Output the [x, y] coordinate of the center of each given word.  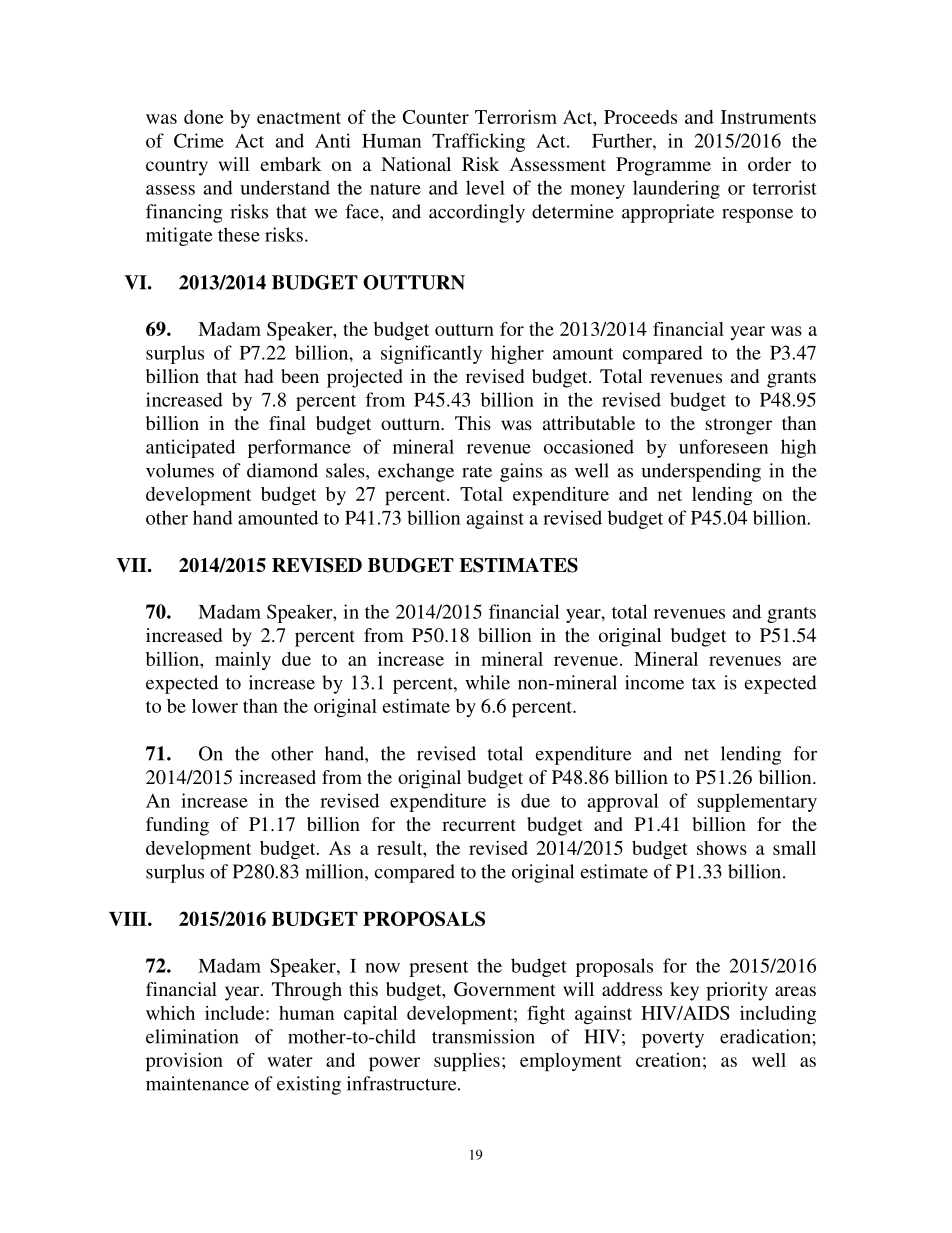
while [487, 682]
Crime [199, 140]
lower [215, 706]
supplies [467, 1062]
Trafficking [478, 142]
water [290, 1061]
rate [477, 471]
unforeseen [723, 446]
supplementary [757, 802]
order [769, 164]
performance [299, 448]
